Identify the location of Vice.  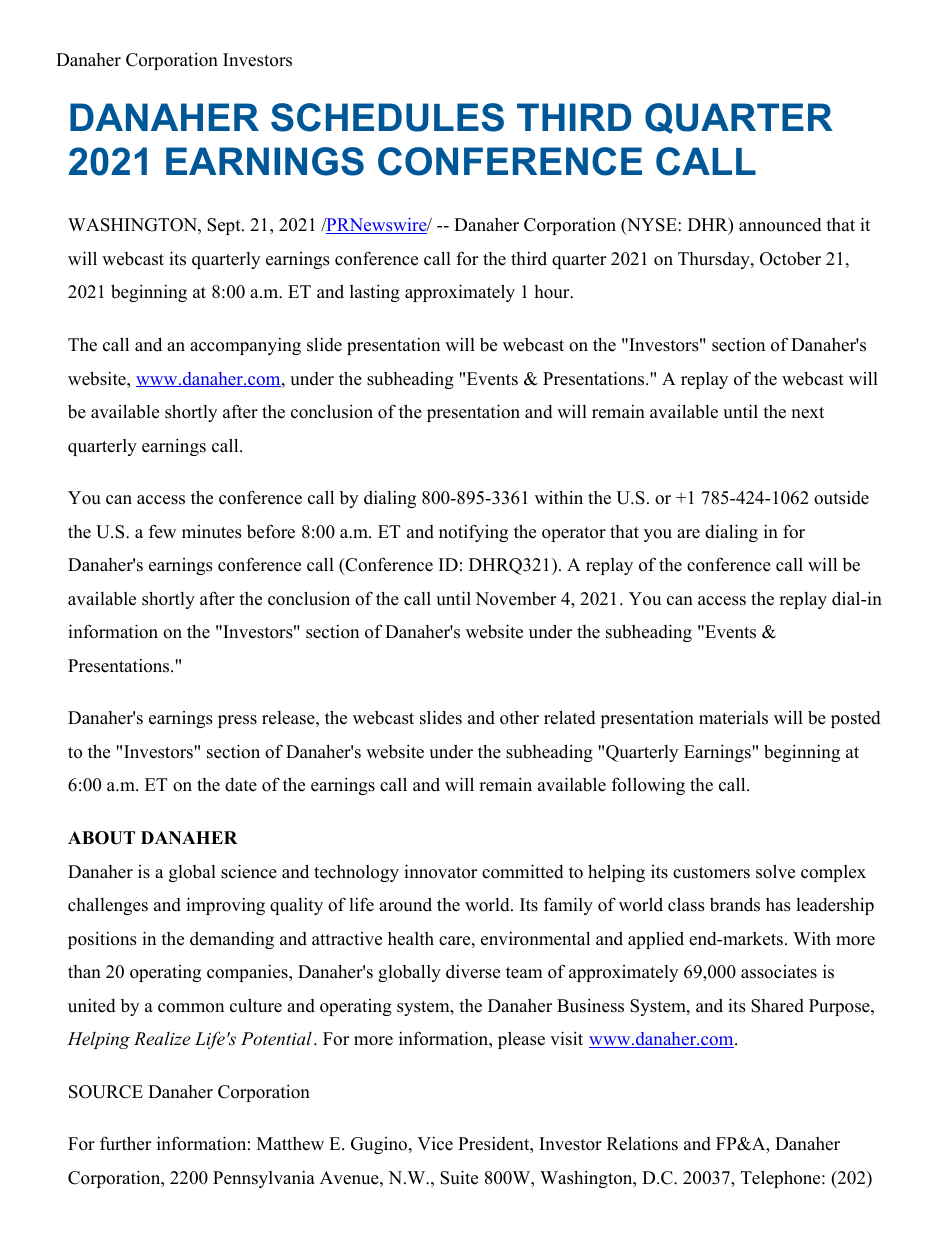
(435, 1144).
